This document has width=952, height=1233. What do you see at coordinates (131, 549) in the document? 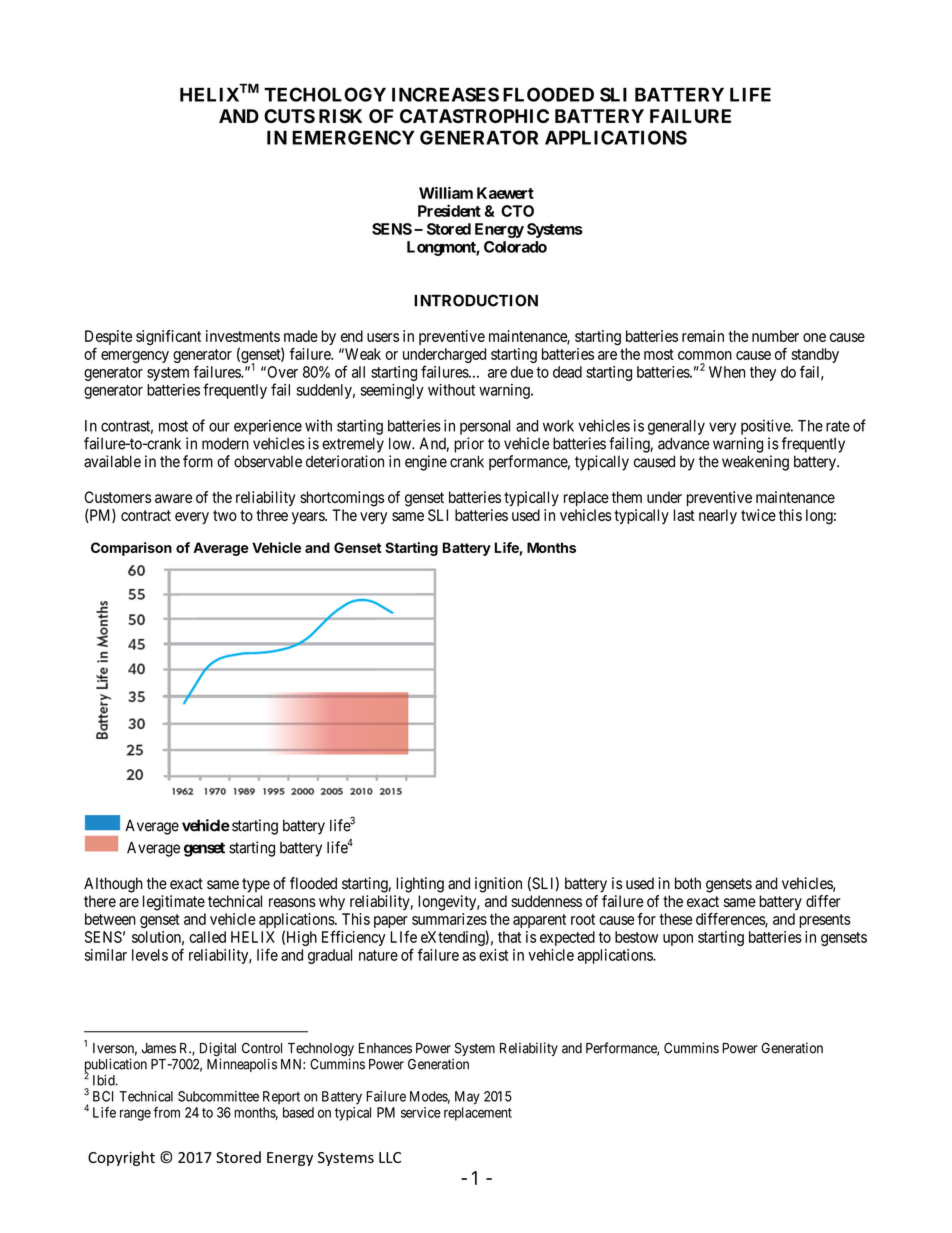
I see `Comparison` at bounding box center [131, 549].
